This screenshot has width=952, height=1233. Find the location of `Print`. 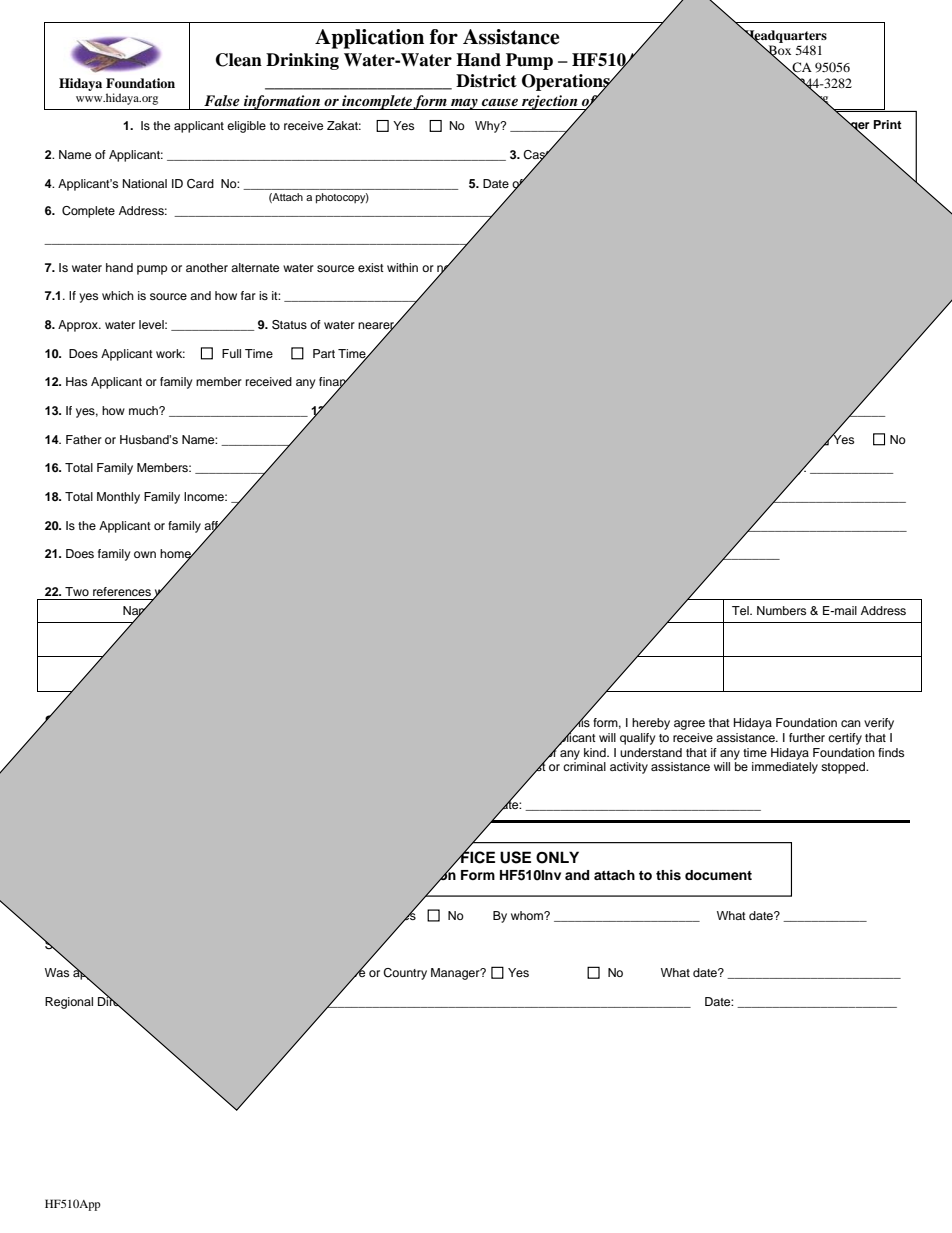

Print is located at coordinates (888, 124).
